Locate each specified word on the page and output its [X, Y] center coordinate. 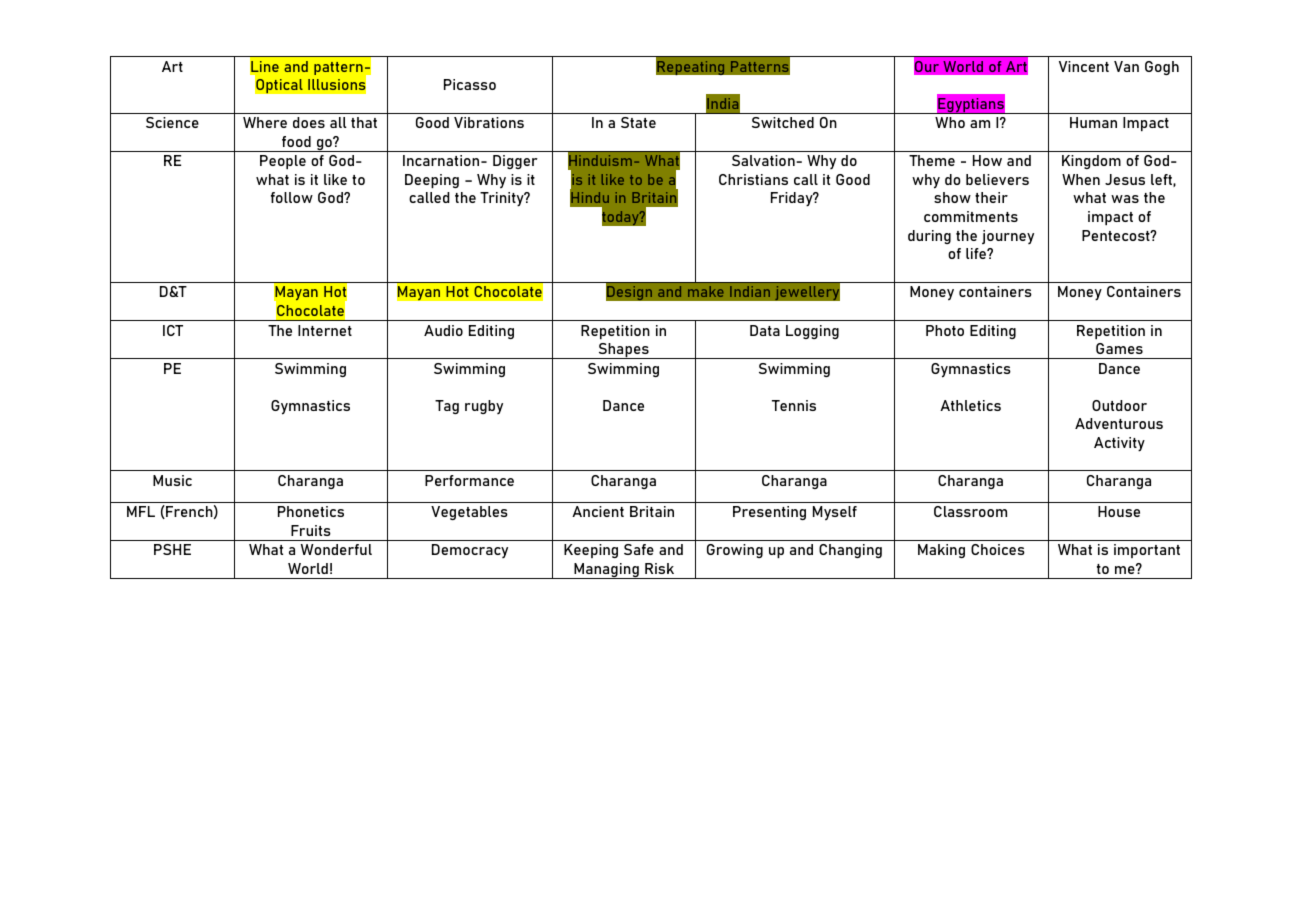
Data [765, 330]
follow [292, 197]
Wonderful [336, 549]
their [991, 197]
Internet [325, 330]
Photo [945, 330]
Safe [639, 549]
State [638, 122]
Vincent [1084, 66]
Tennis [794, 405]
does [309, 122]
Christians [753, 179]
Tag [447, 407]
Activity [1119, 444]
